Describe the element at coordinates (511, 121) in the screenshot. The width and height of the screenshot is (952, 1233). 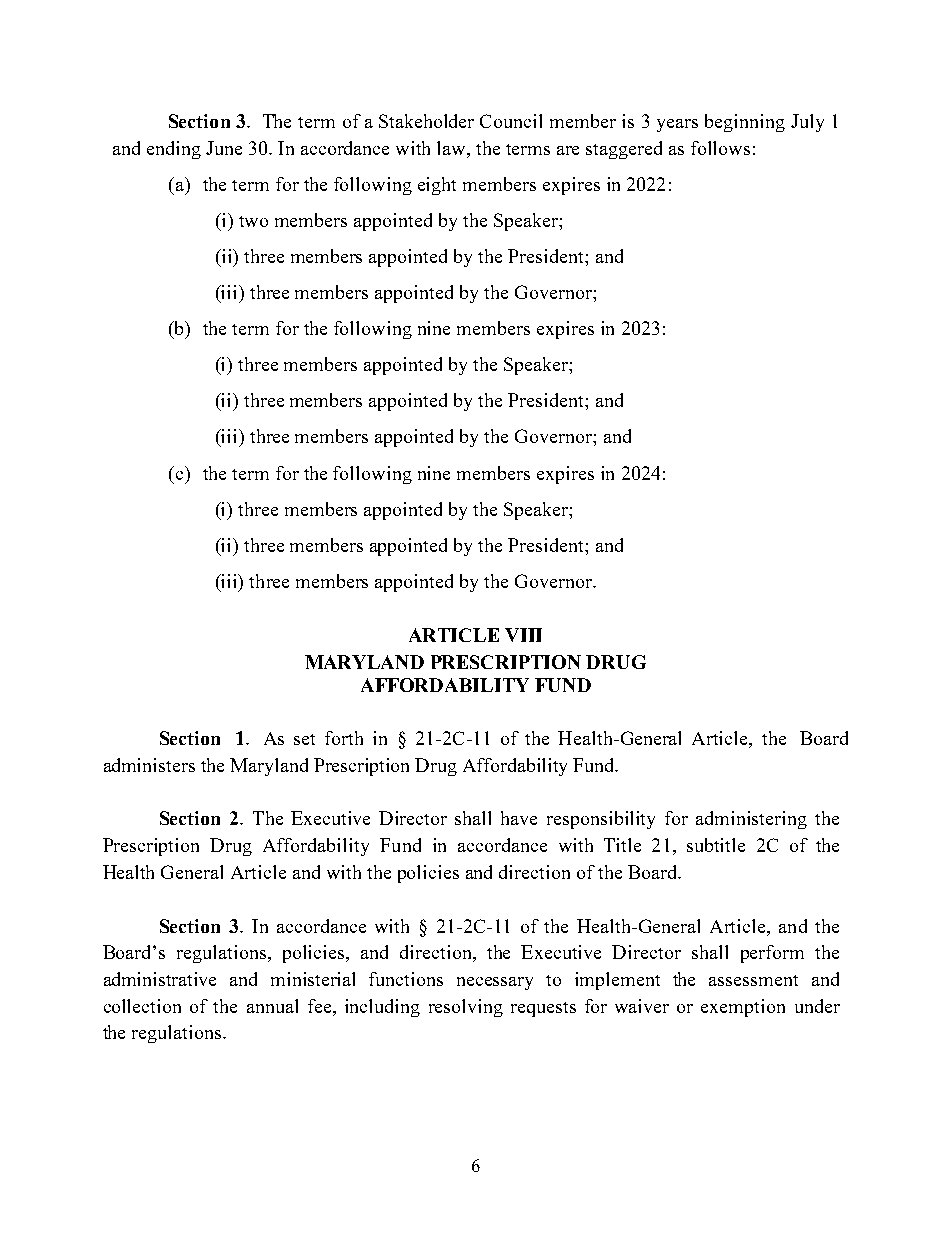
I see `Council` at that location.
